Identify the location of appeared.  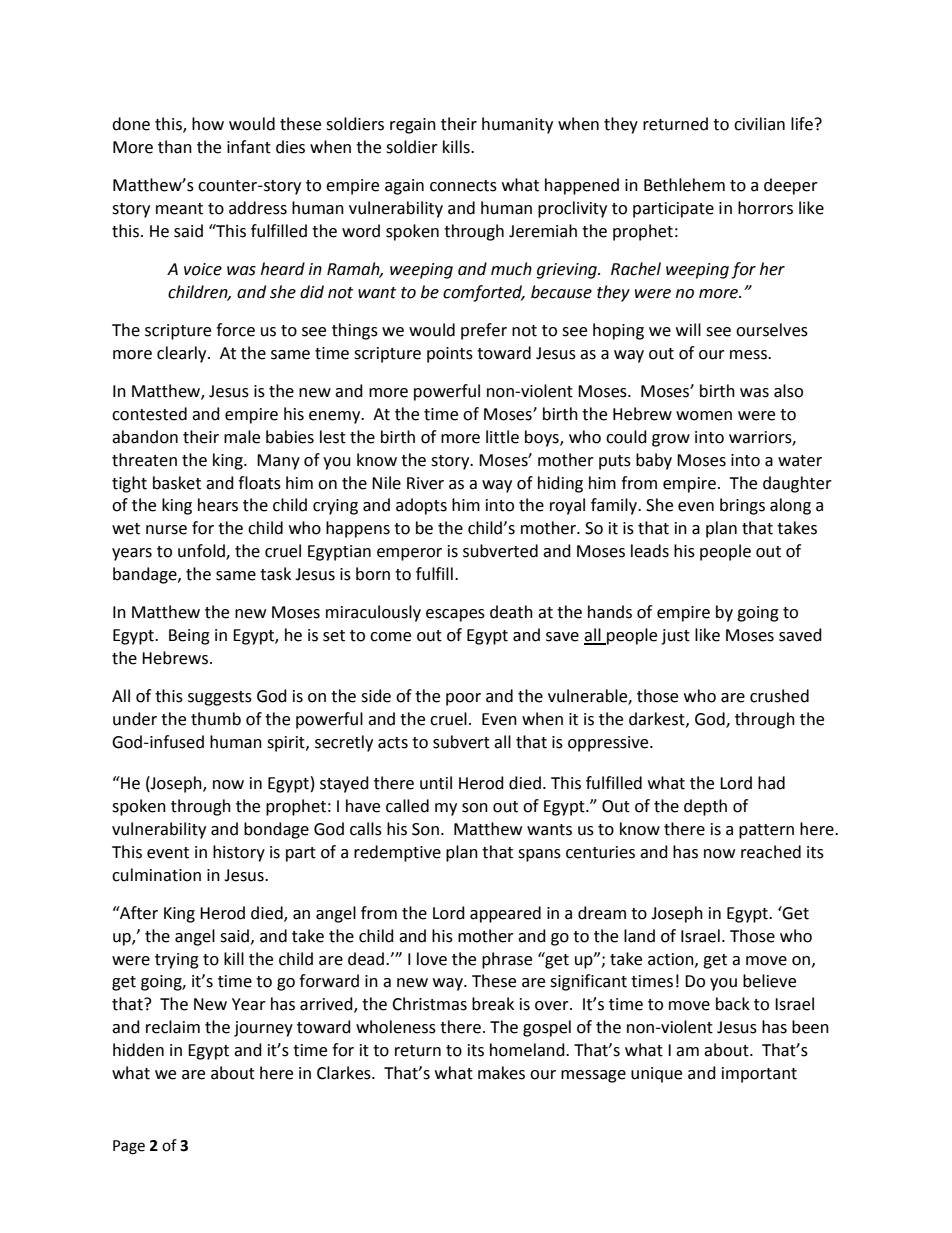
(505, 914).
